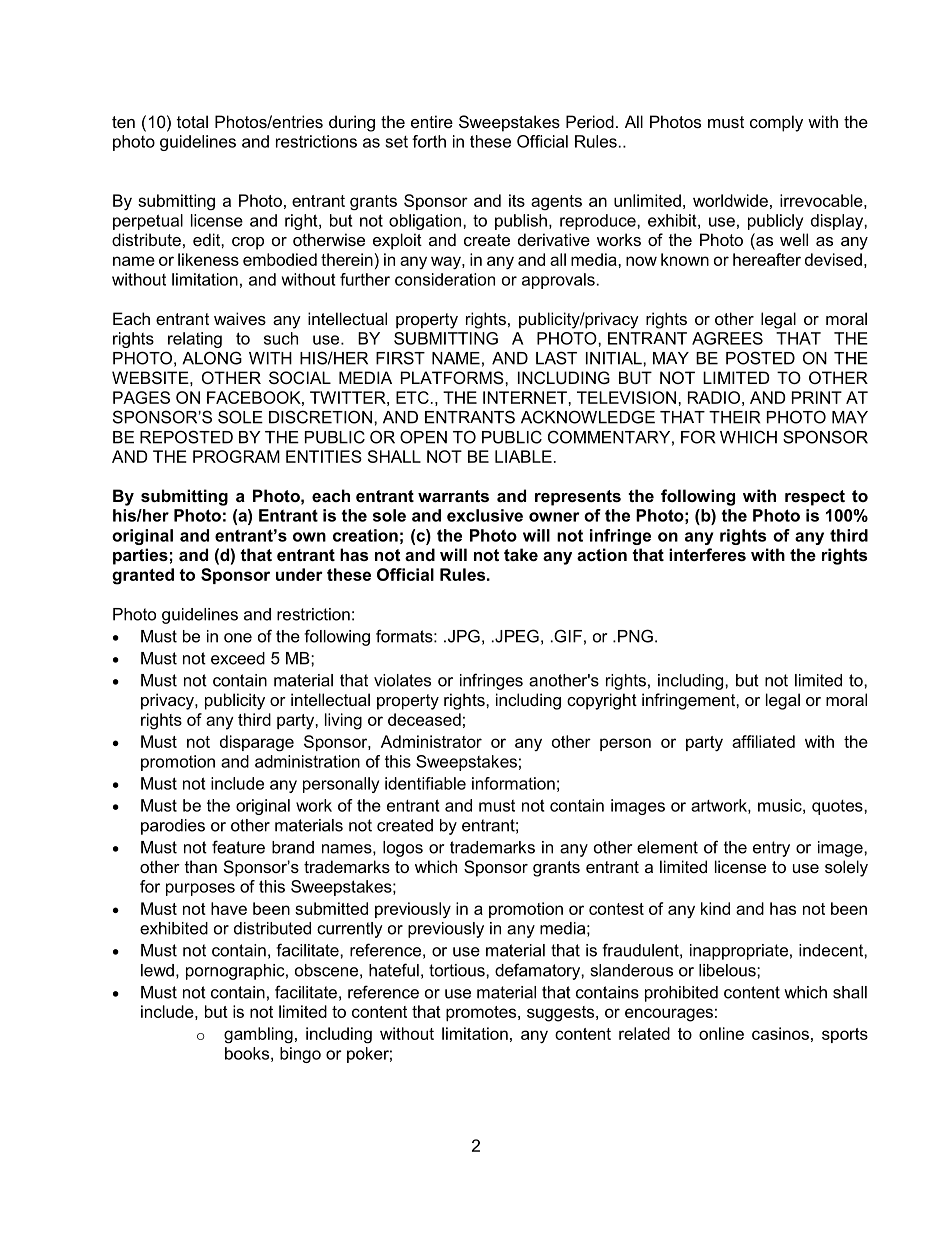  Describe the element at coordinates (212, 358) in the page. I see `ALONG` at that location.
